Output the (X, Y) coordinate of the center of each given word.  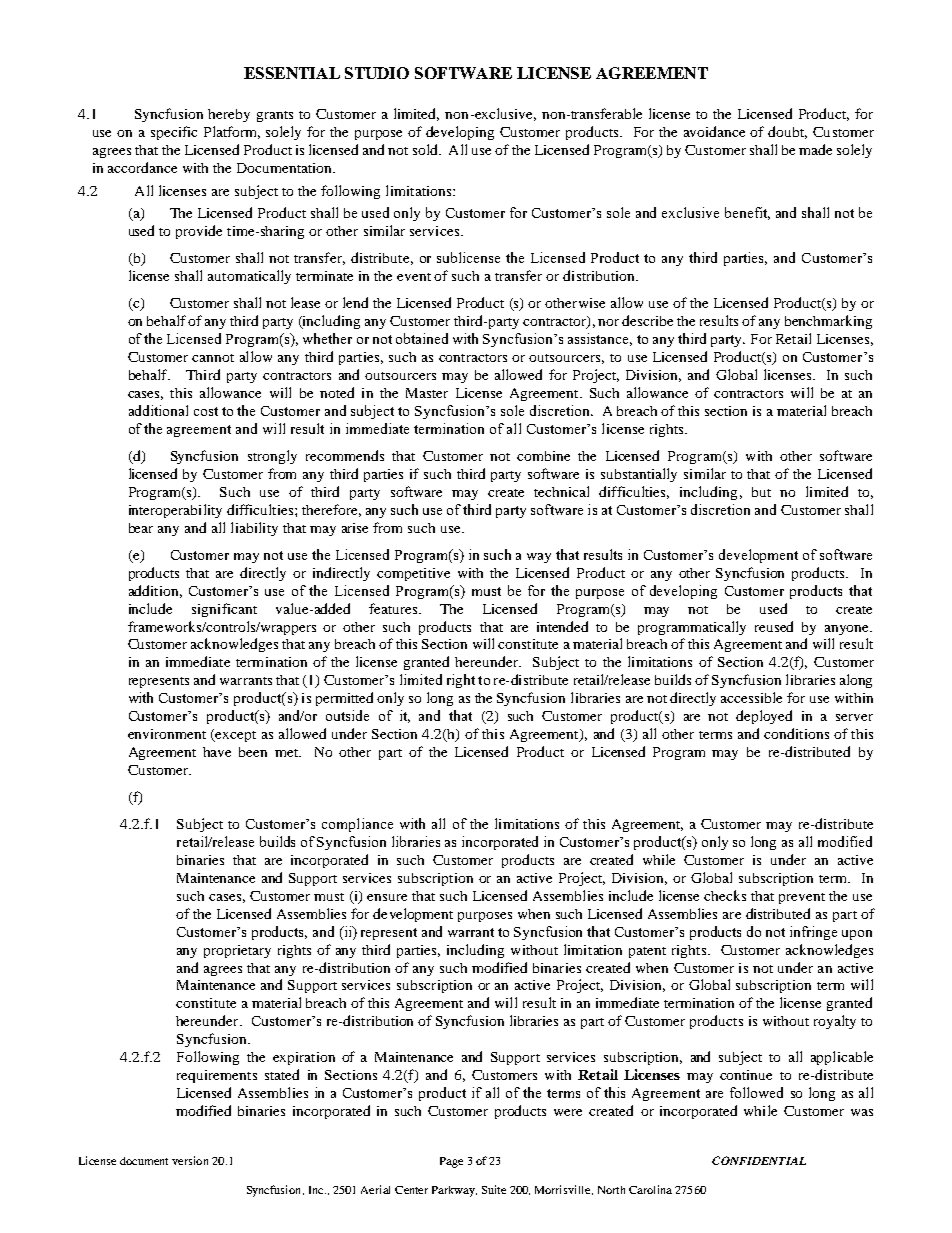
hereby (229, 115)
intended (562, 626)
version (190, 1160)
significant (224, 610)
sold (426, 149)
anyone (848, 630)
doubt (787, 132)
